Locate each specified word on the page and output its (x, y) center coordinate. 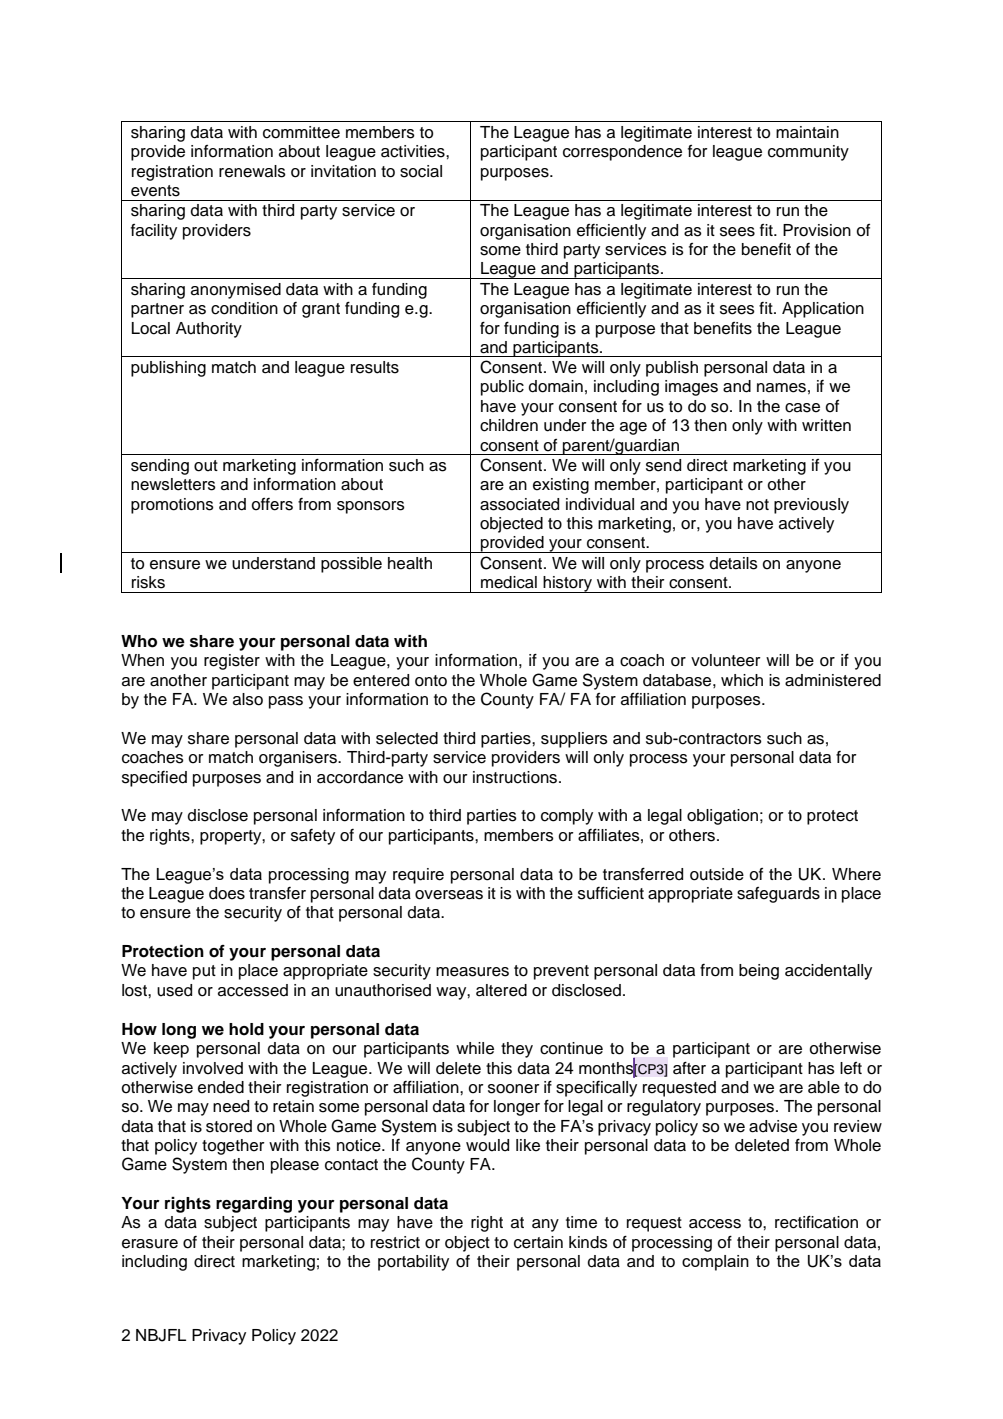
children (509, 425)
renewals (252, 171)
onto (431, 681)
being (759, 972)
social (421, 171)
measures (472, 972)
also (248, 699)
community (808, 153)
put (204, 972)
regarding (254, 1204)
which (742, 680)
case (802, 408)
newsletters (173, 484)
